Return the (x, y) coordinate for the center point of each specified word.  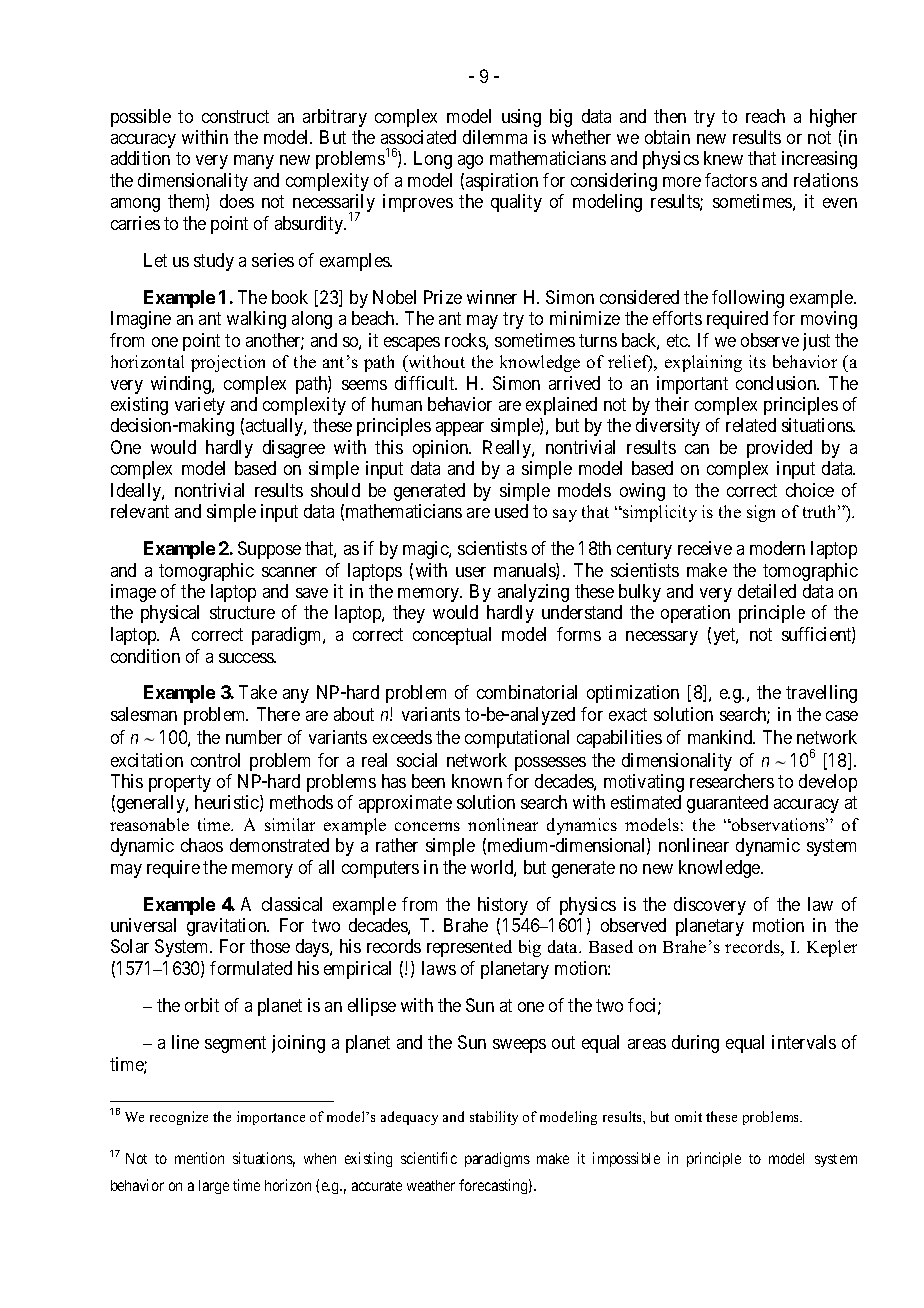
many (254, 162)
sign (761, 513)
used (511, 511)
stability (494, 1118)
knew (723, 158)
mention (199, 1158)
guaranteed (727, 804)
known (477, 781)
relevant (140, 511)
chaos (202, 845)
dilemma (495, 137)
